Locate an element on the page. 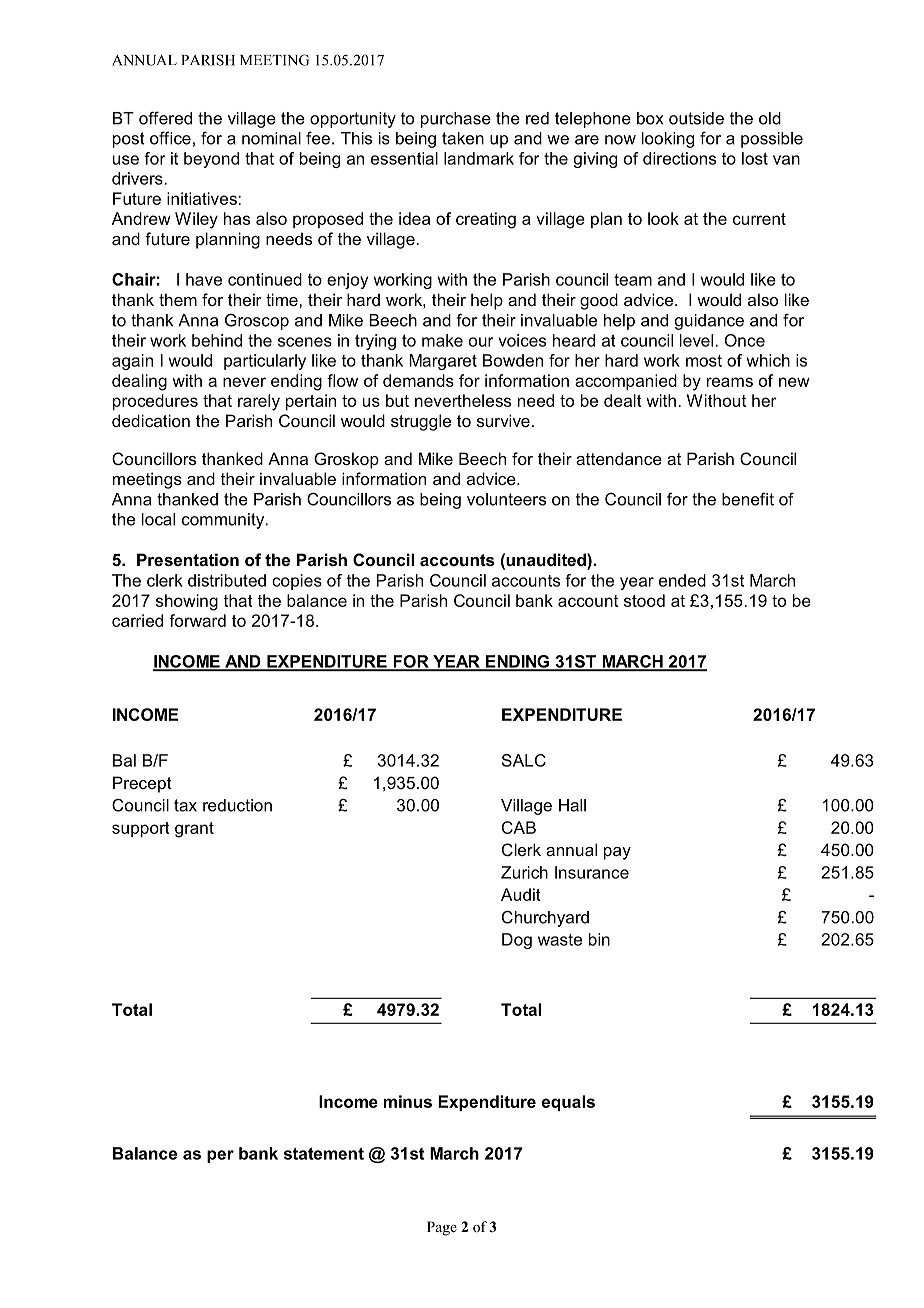  beyond is located at coordinates (211, 160).
